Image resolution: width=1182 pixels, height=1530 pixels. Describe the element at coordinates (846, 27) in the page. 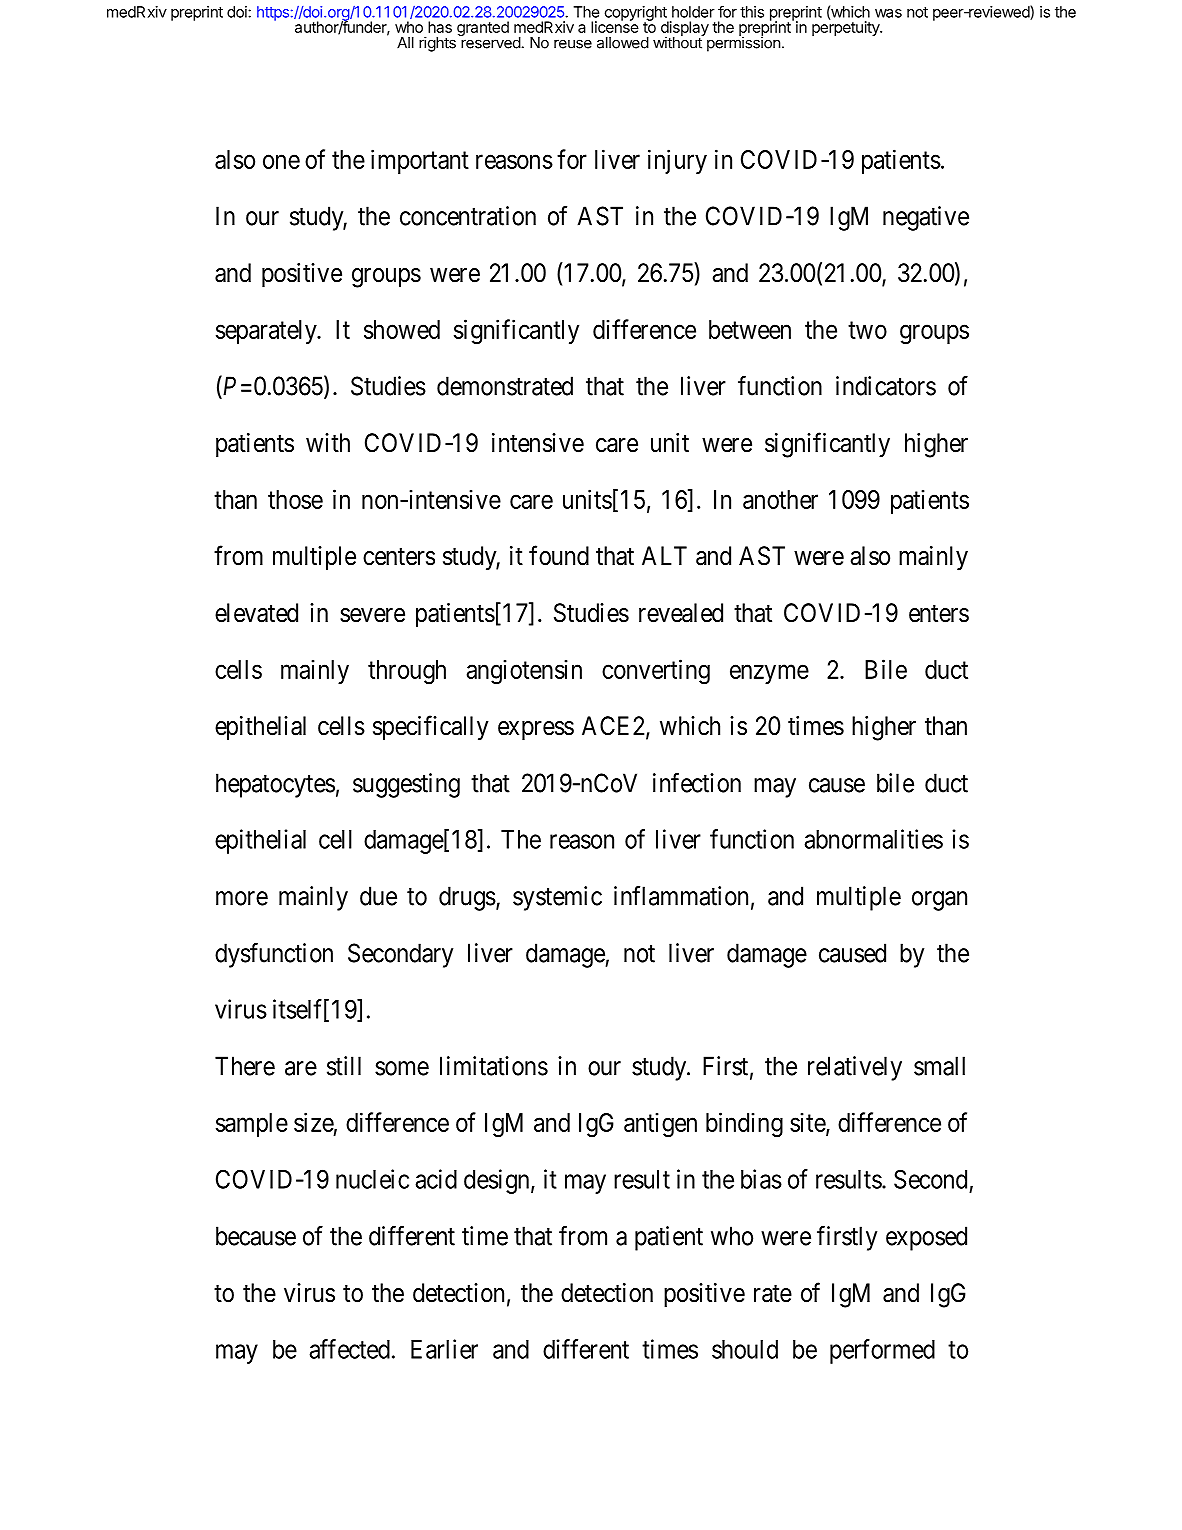

I see `perpetuity` at that location.
